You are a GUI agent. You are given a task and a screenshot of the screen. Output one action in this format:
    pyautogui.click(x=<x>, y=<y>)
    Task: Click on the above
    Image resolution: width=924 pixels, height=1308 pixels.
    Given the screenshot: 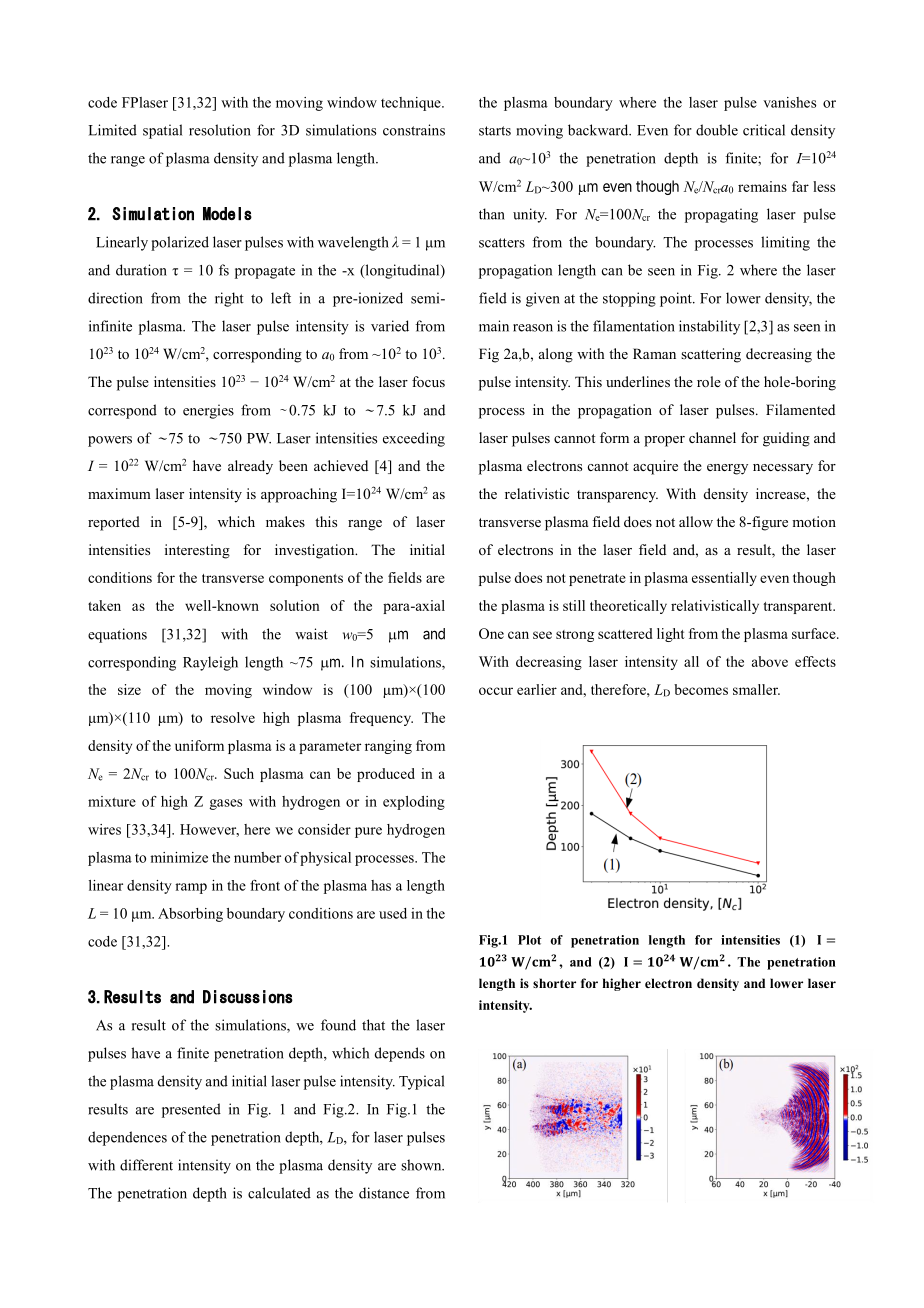 What is the action you would take?
    pyautogui.click(x=770, y=661)
